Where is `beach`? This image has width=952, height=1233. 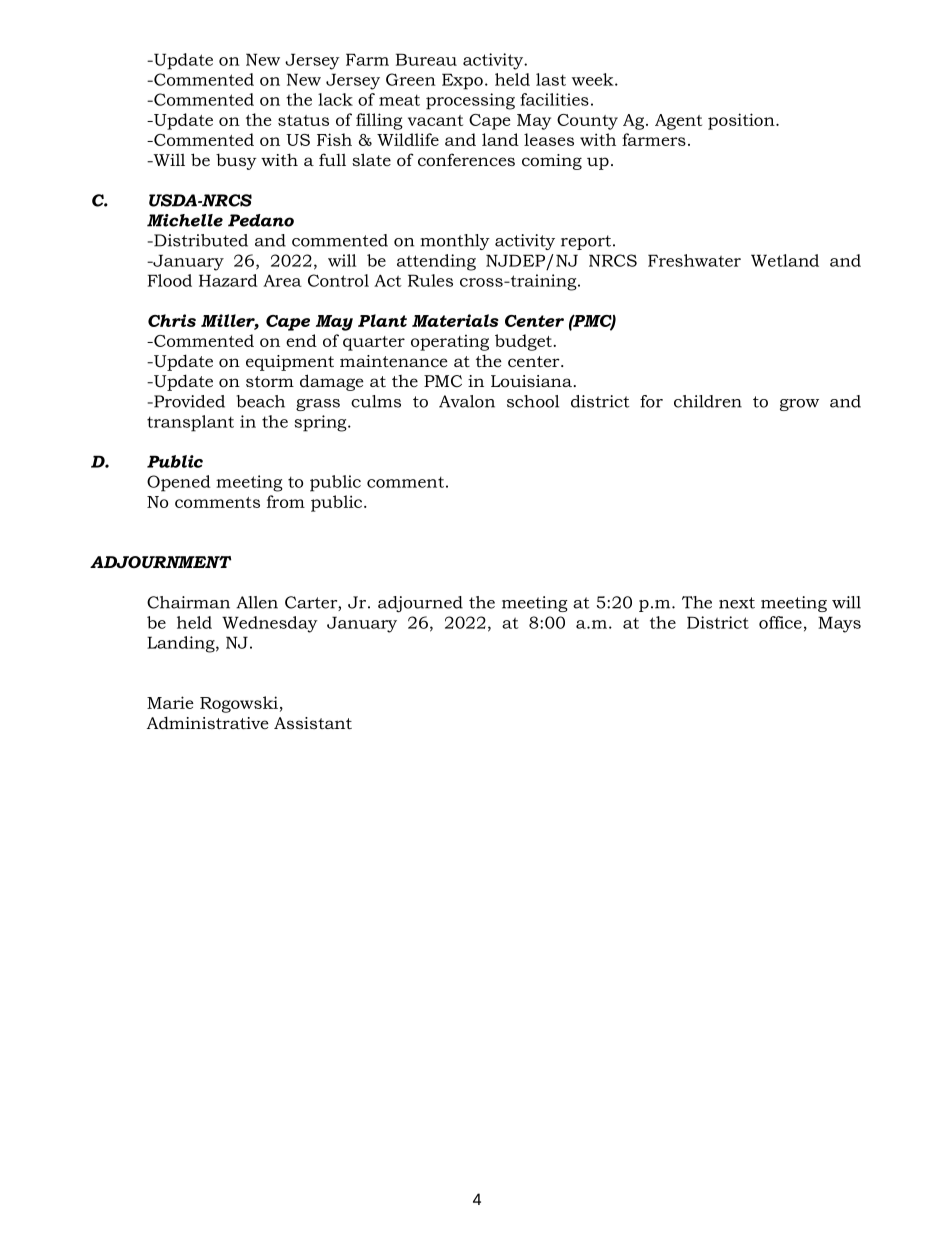 beach is located at coordinates (260, 401).
